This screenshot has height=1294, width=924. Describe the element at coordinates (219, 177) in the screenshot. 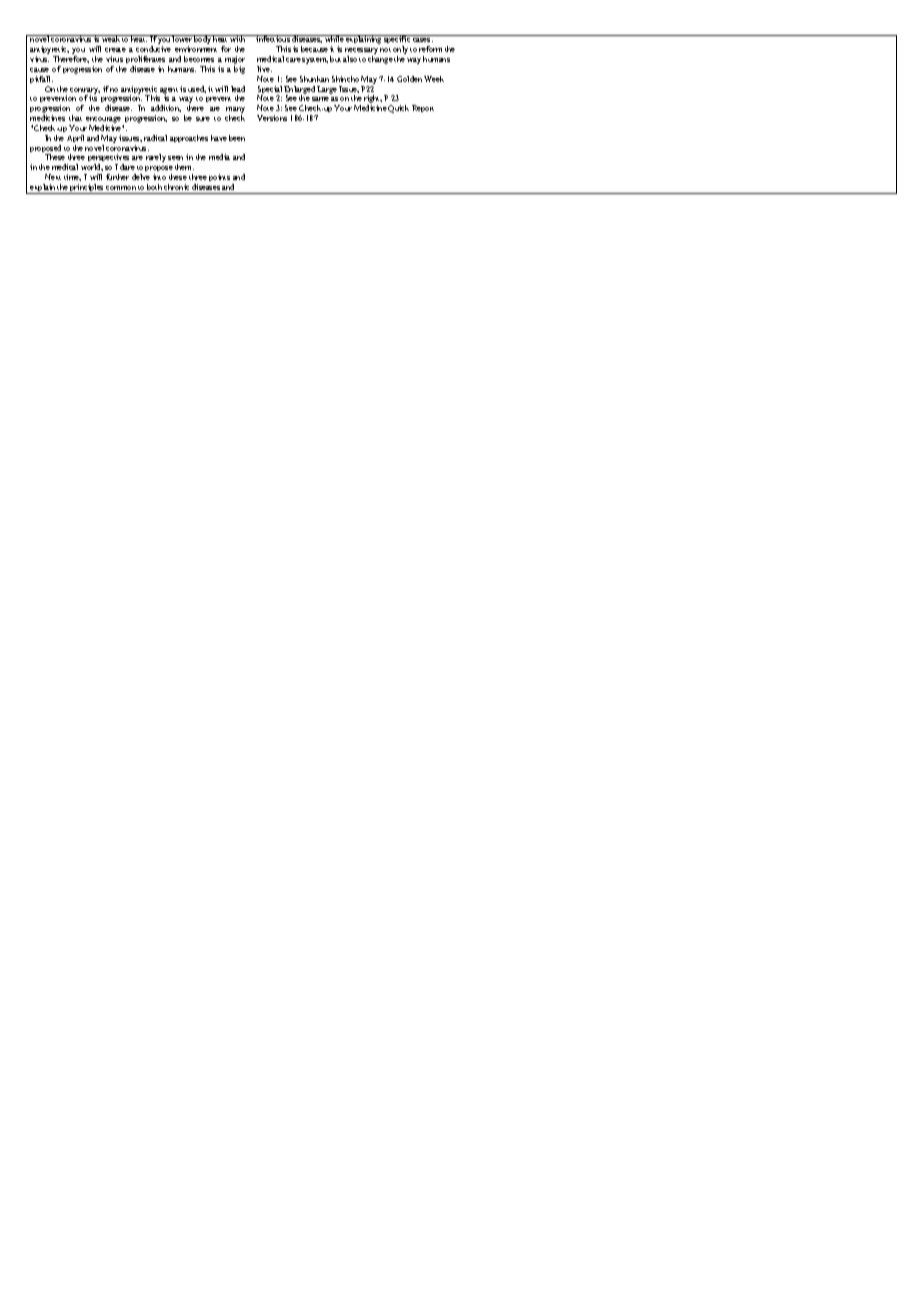

I see `points` at that location.
